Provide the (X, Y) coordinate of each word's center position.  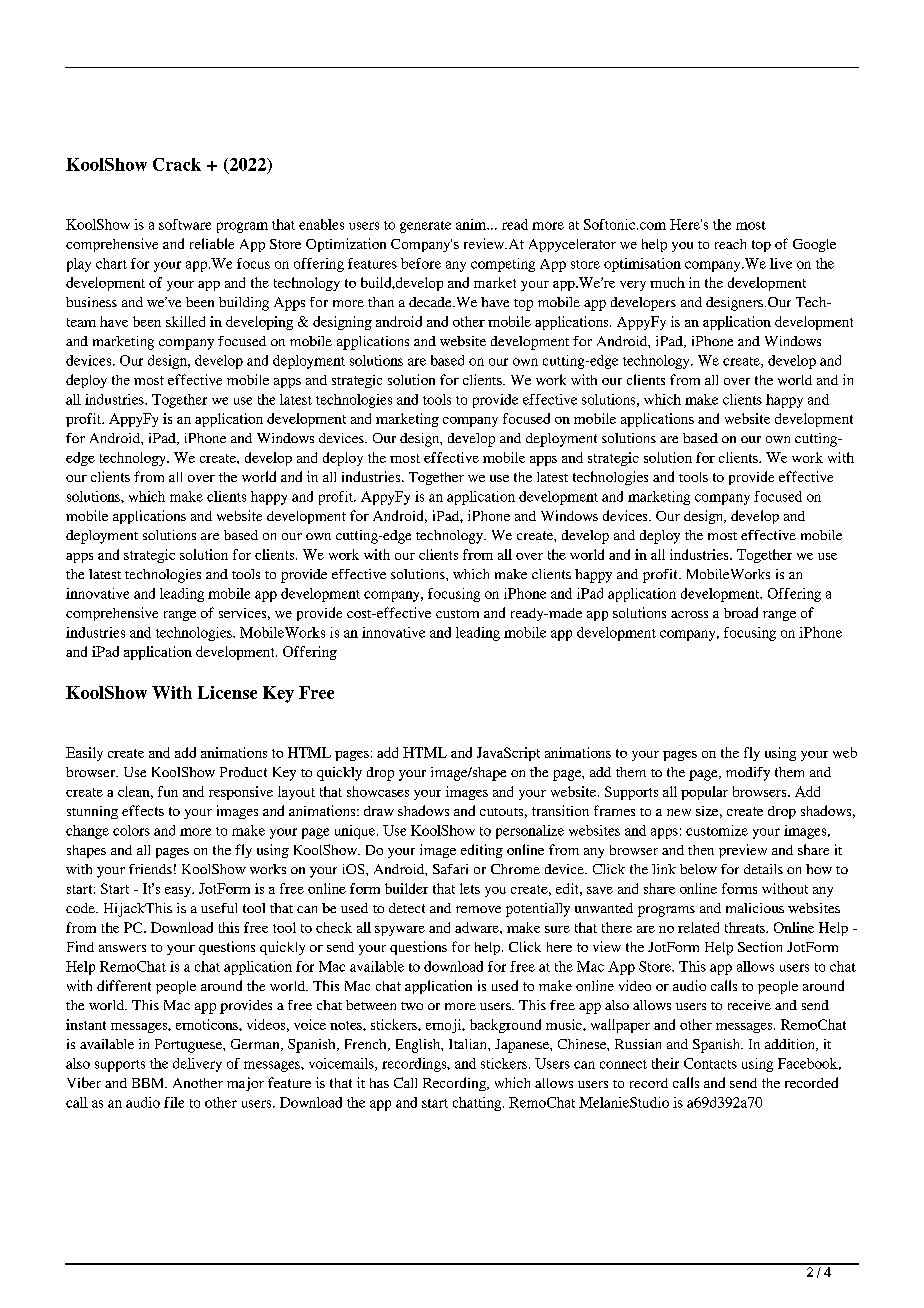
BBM (149, 1083)
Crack (177, 164)
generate (425, 227)
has (379, 1083)
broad (741, 612)
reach (730, 244)
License (227, 692)
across (689, 614)
